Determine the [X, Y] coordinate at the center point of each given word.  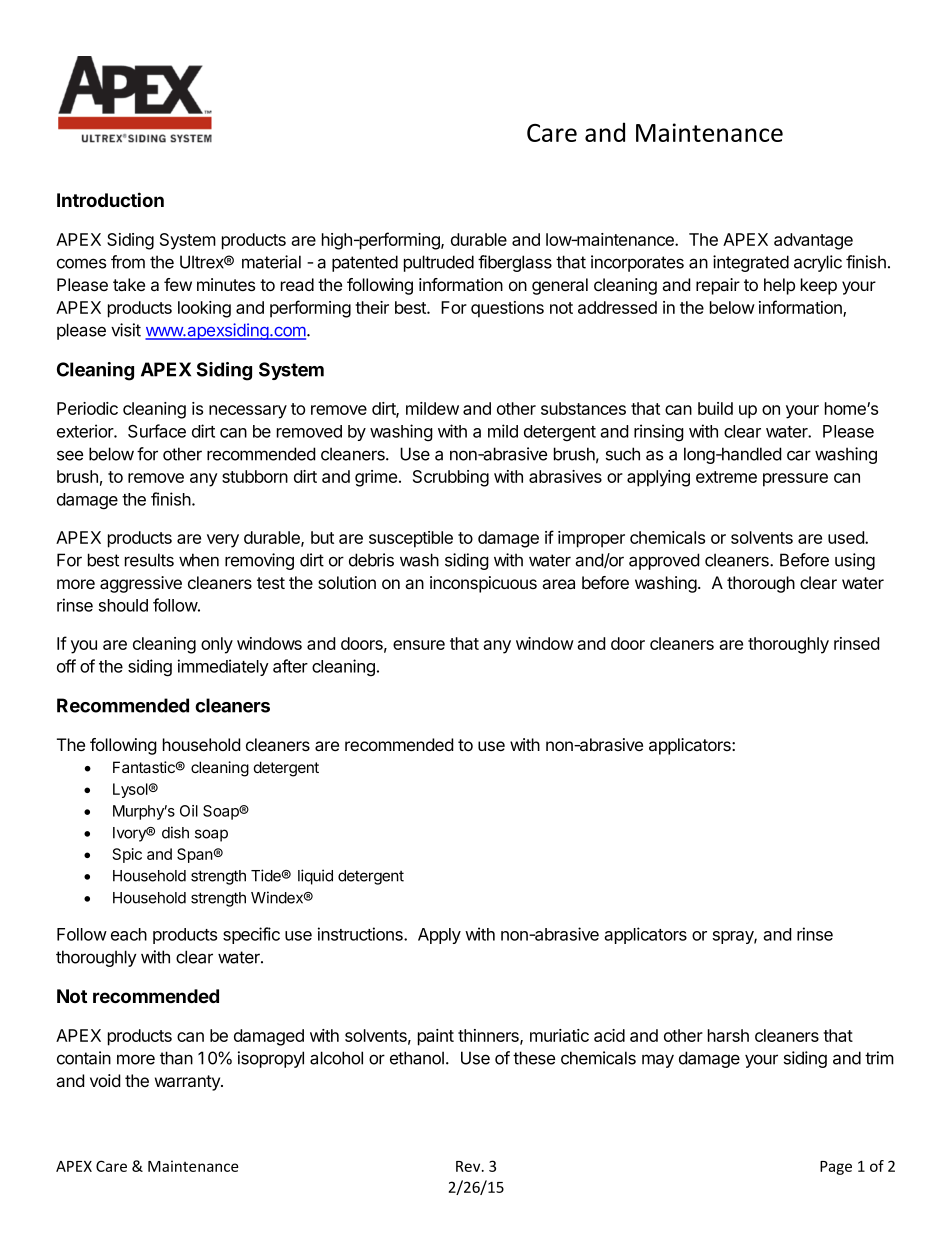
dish [175, 832]
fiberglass [515, 263]
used [847, 537]
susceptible [411, 539]
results [149, 560]
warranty [188, 1083]
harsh [728, 1035]
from [128, 262]
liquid [315, 877]
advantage [813, 241]
